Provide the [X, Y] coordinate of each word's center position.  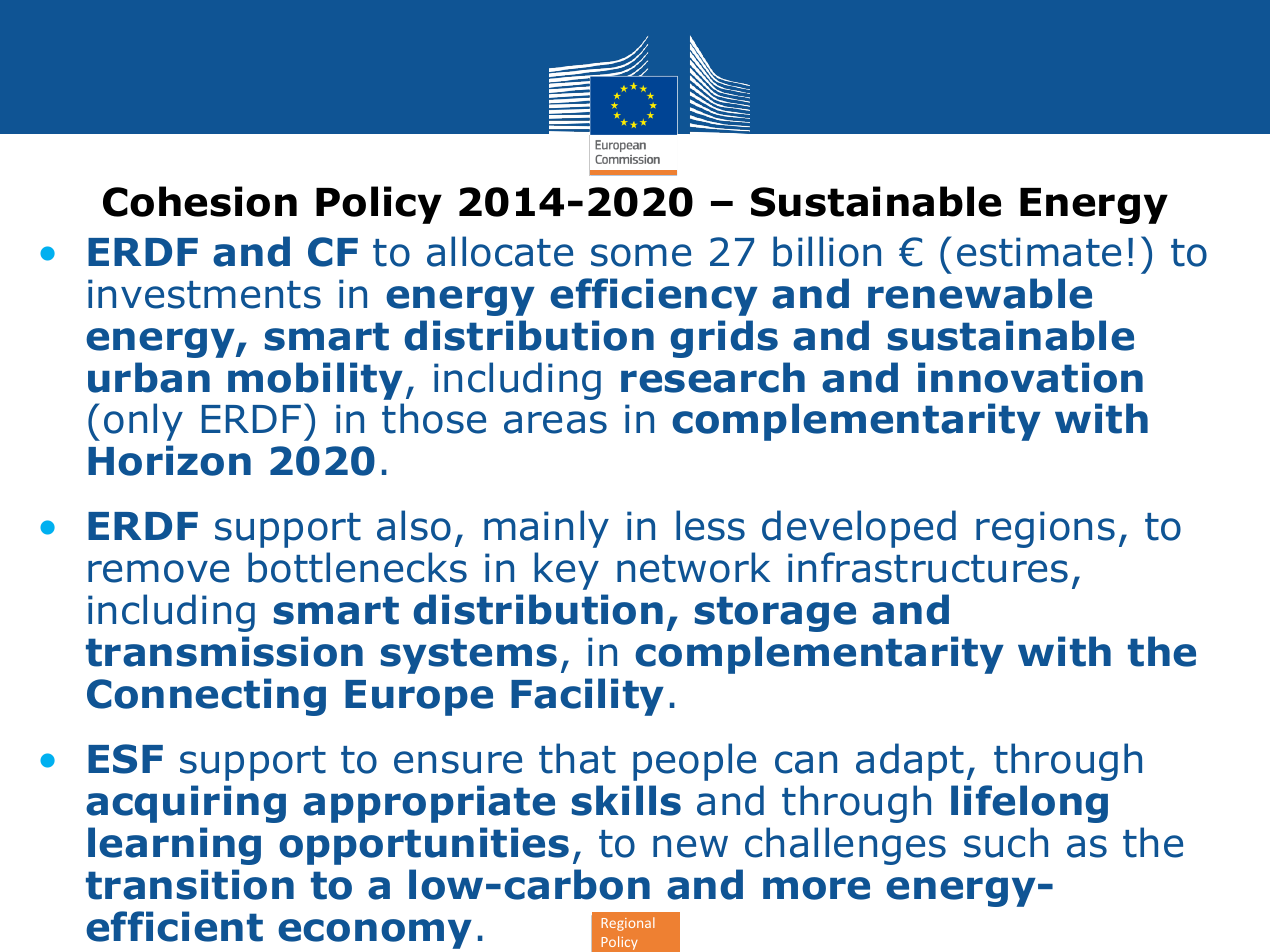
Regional [628, 924]
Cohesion [200, 201]
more [816, 888]
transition [190, 884]
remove [158, 571]
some [641, 255]
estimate [1039, 252]
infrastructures [928, 567]
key [566, 571]
